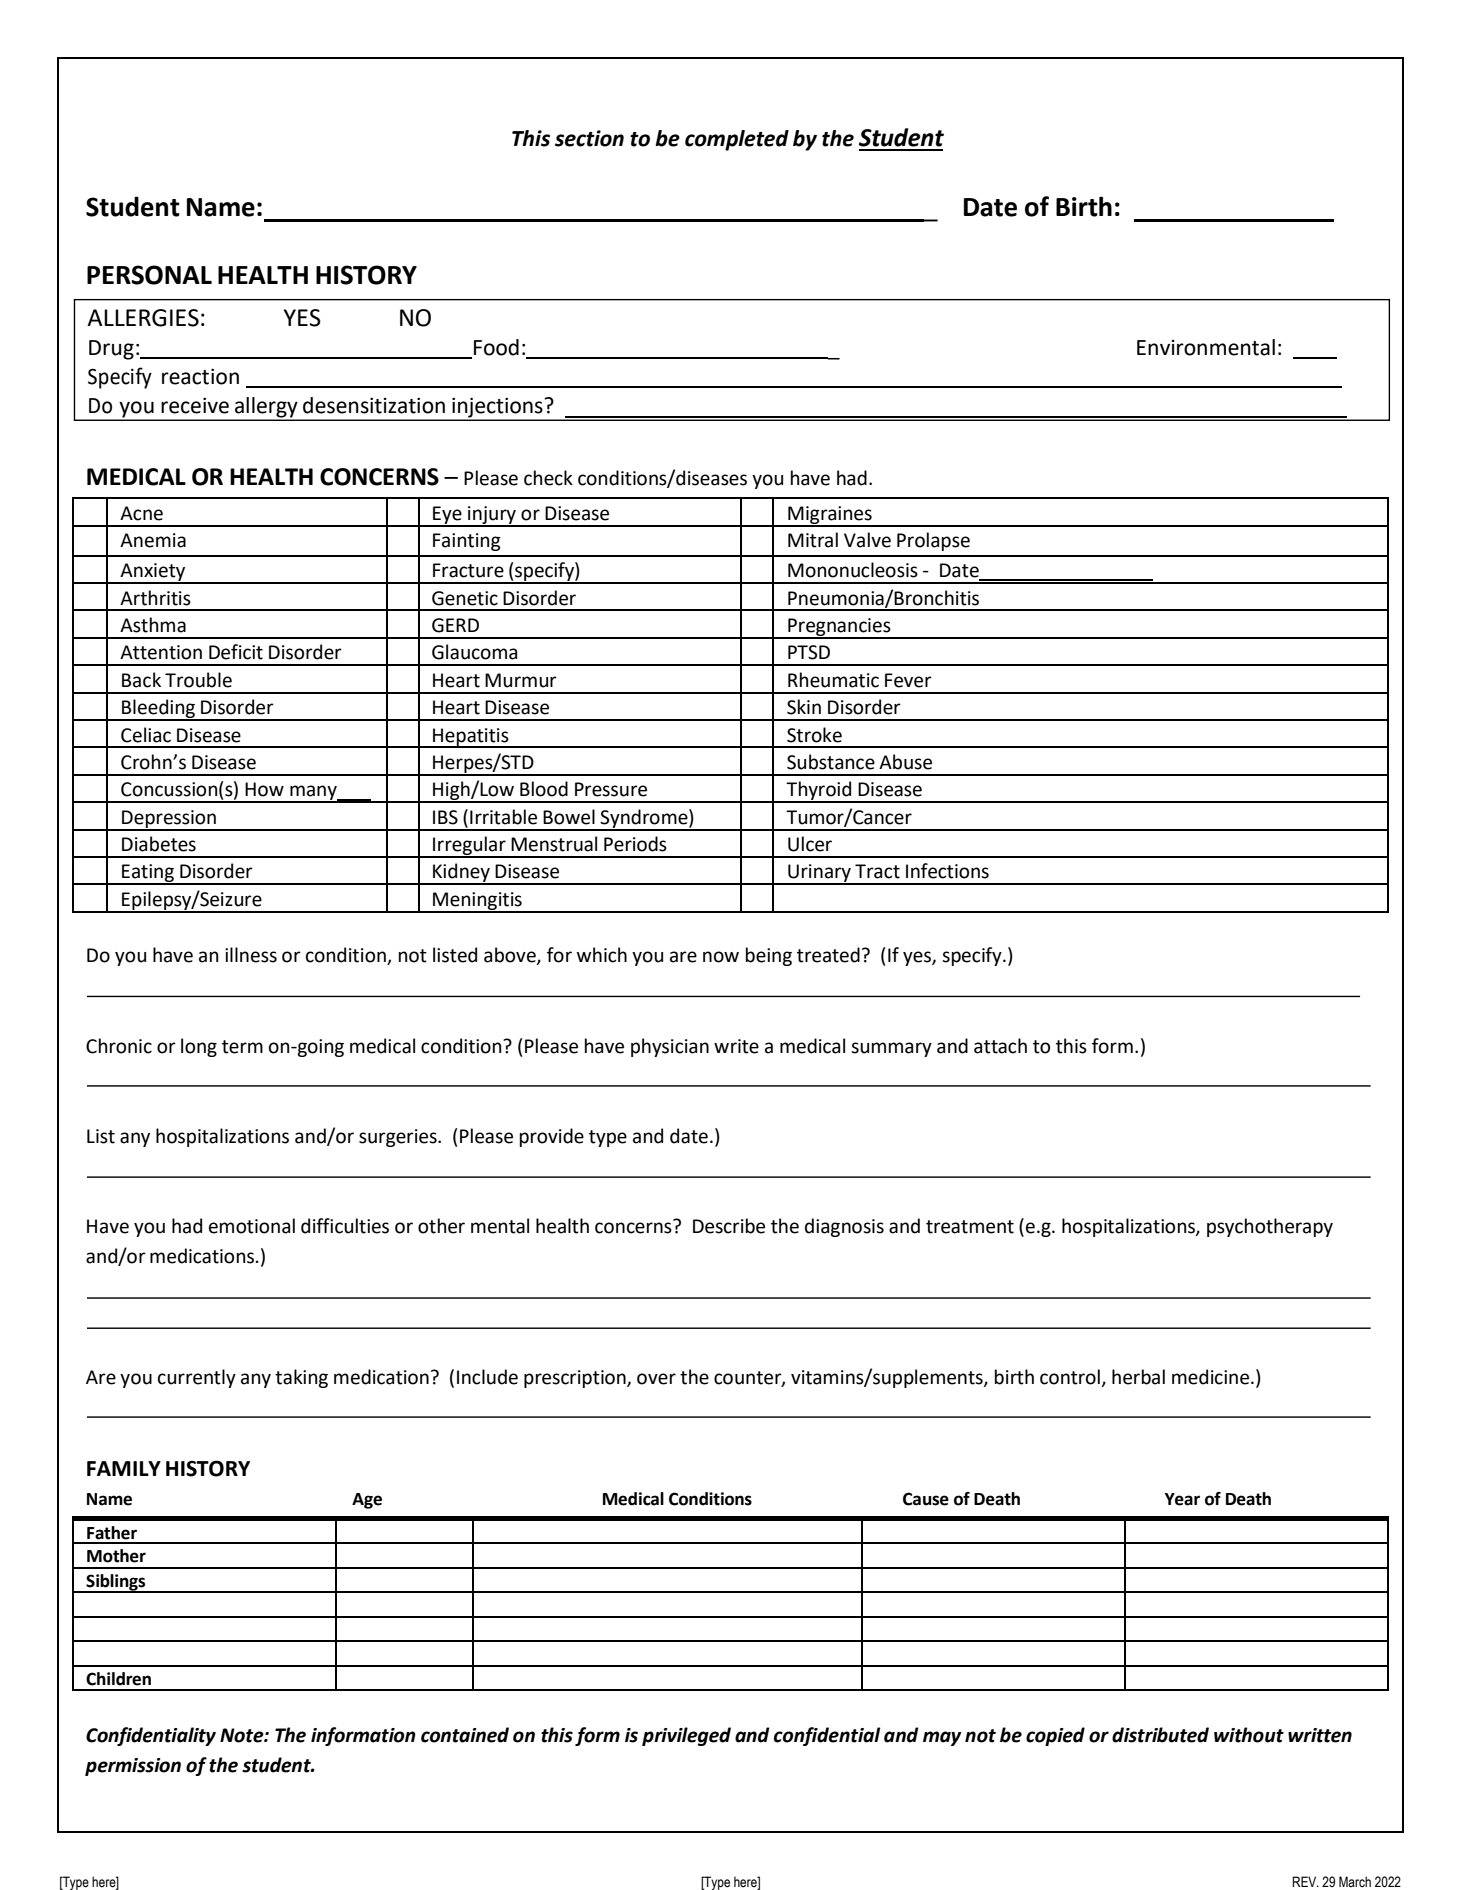 This document has height=1890, width=1461. I want to click on Ulcer, so click(810, 844).
